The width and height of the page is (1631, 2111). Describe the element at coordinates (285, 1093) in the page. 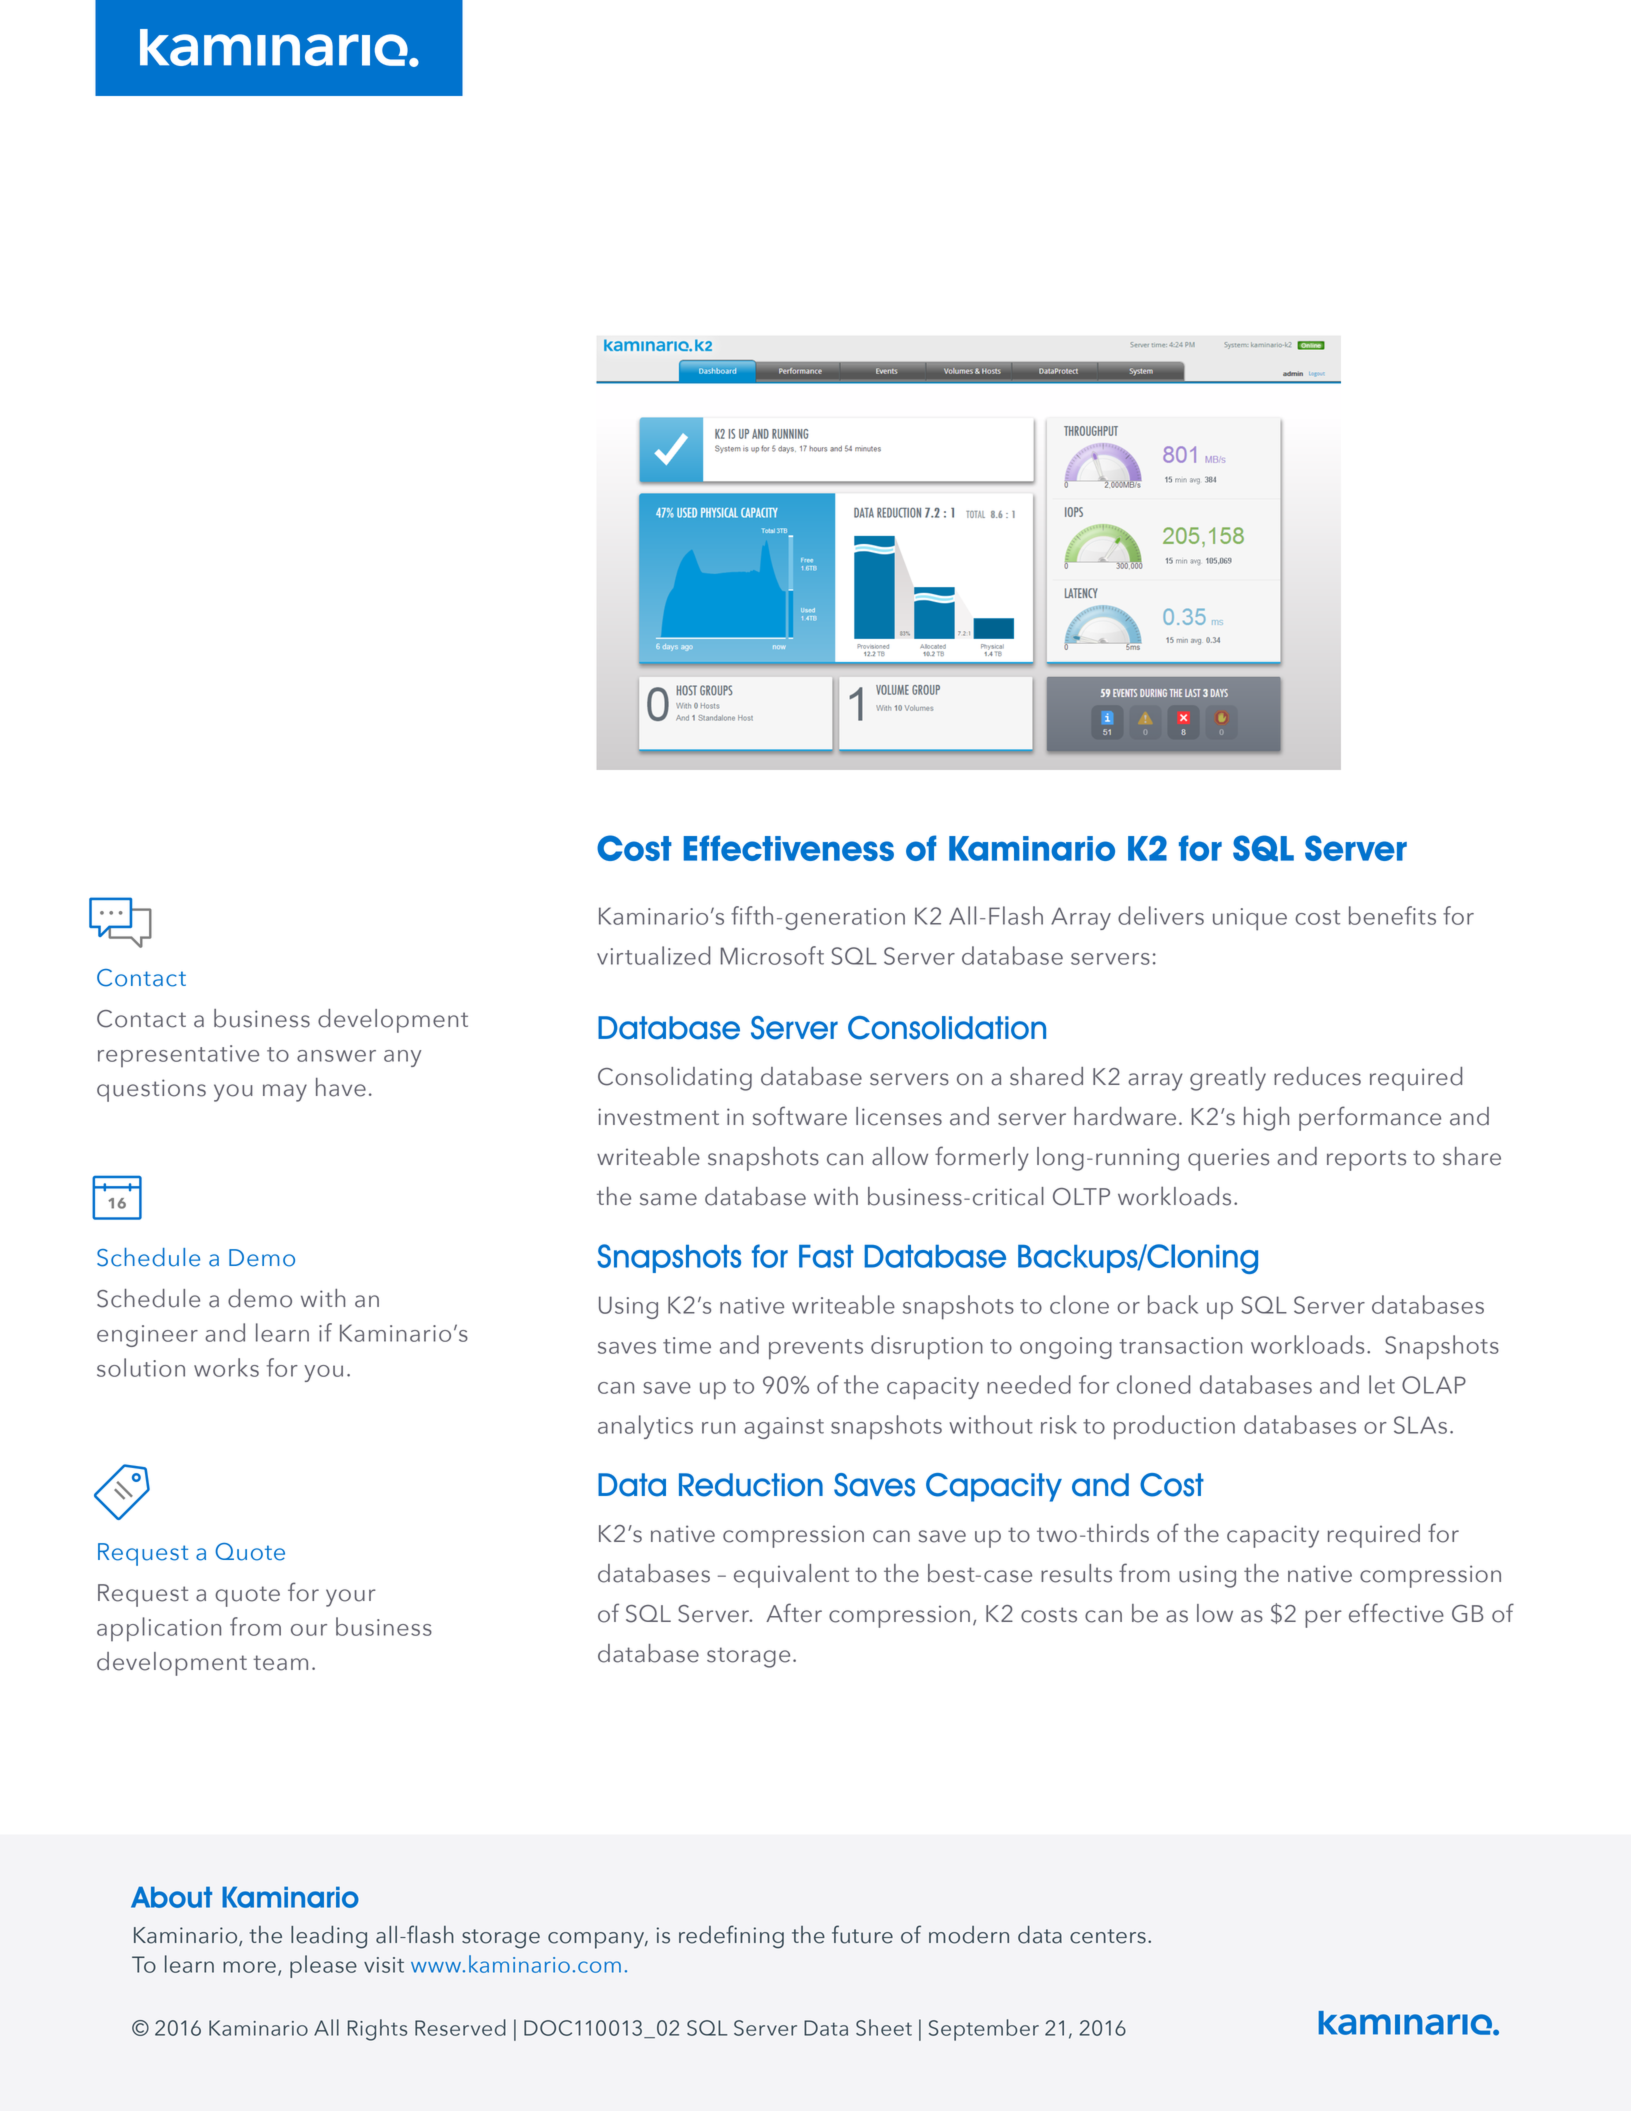

I see `may` at that location.
